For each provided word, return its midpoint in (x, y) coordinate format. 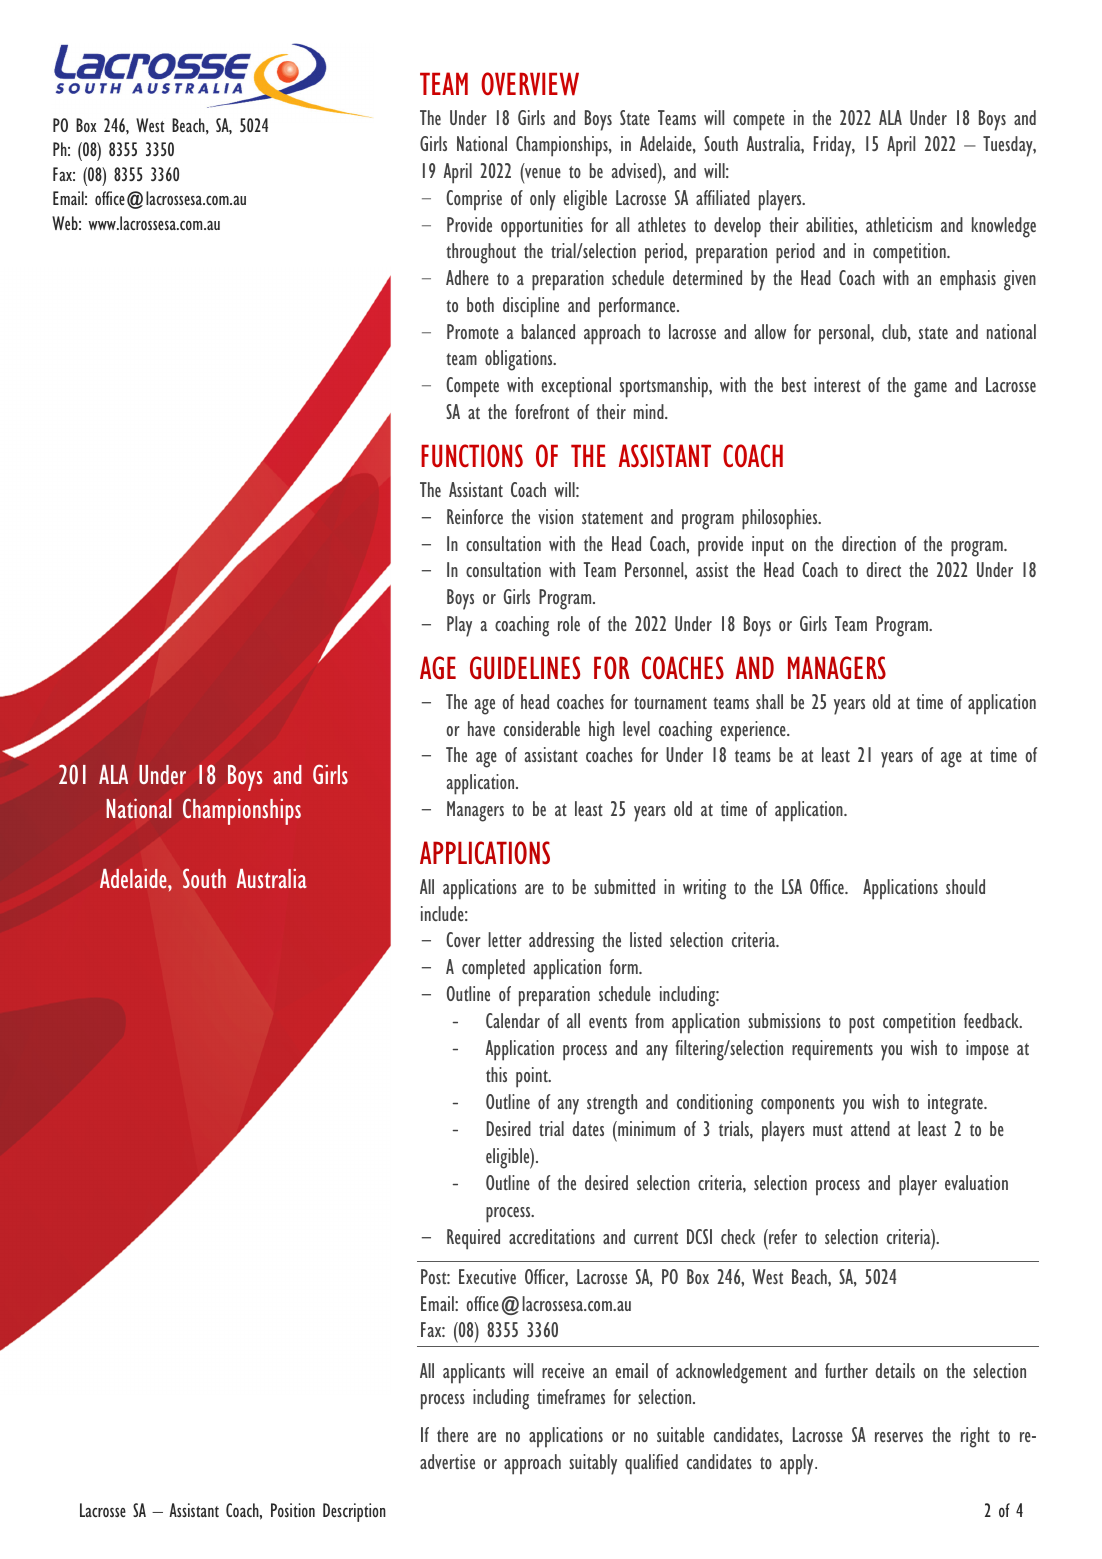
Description (354, 1512)
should (965, 886)
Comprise (474, 200)
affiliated (723, 197)
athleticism (899, 224)
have (481, 728)
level (636, 728)
